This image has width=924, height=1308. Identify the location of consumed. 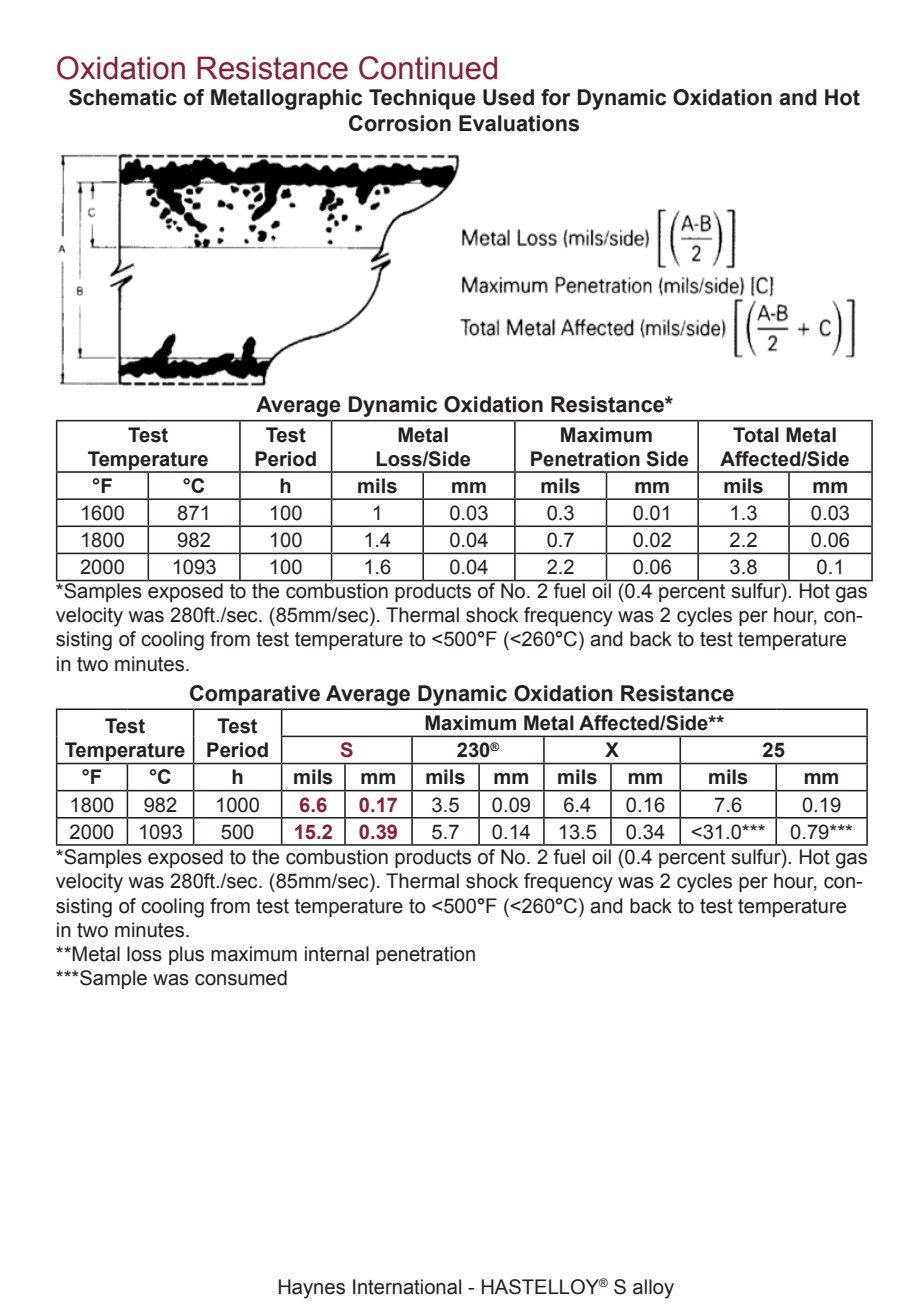
(241, 978).
